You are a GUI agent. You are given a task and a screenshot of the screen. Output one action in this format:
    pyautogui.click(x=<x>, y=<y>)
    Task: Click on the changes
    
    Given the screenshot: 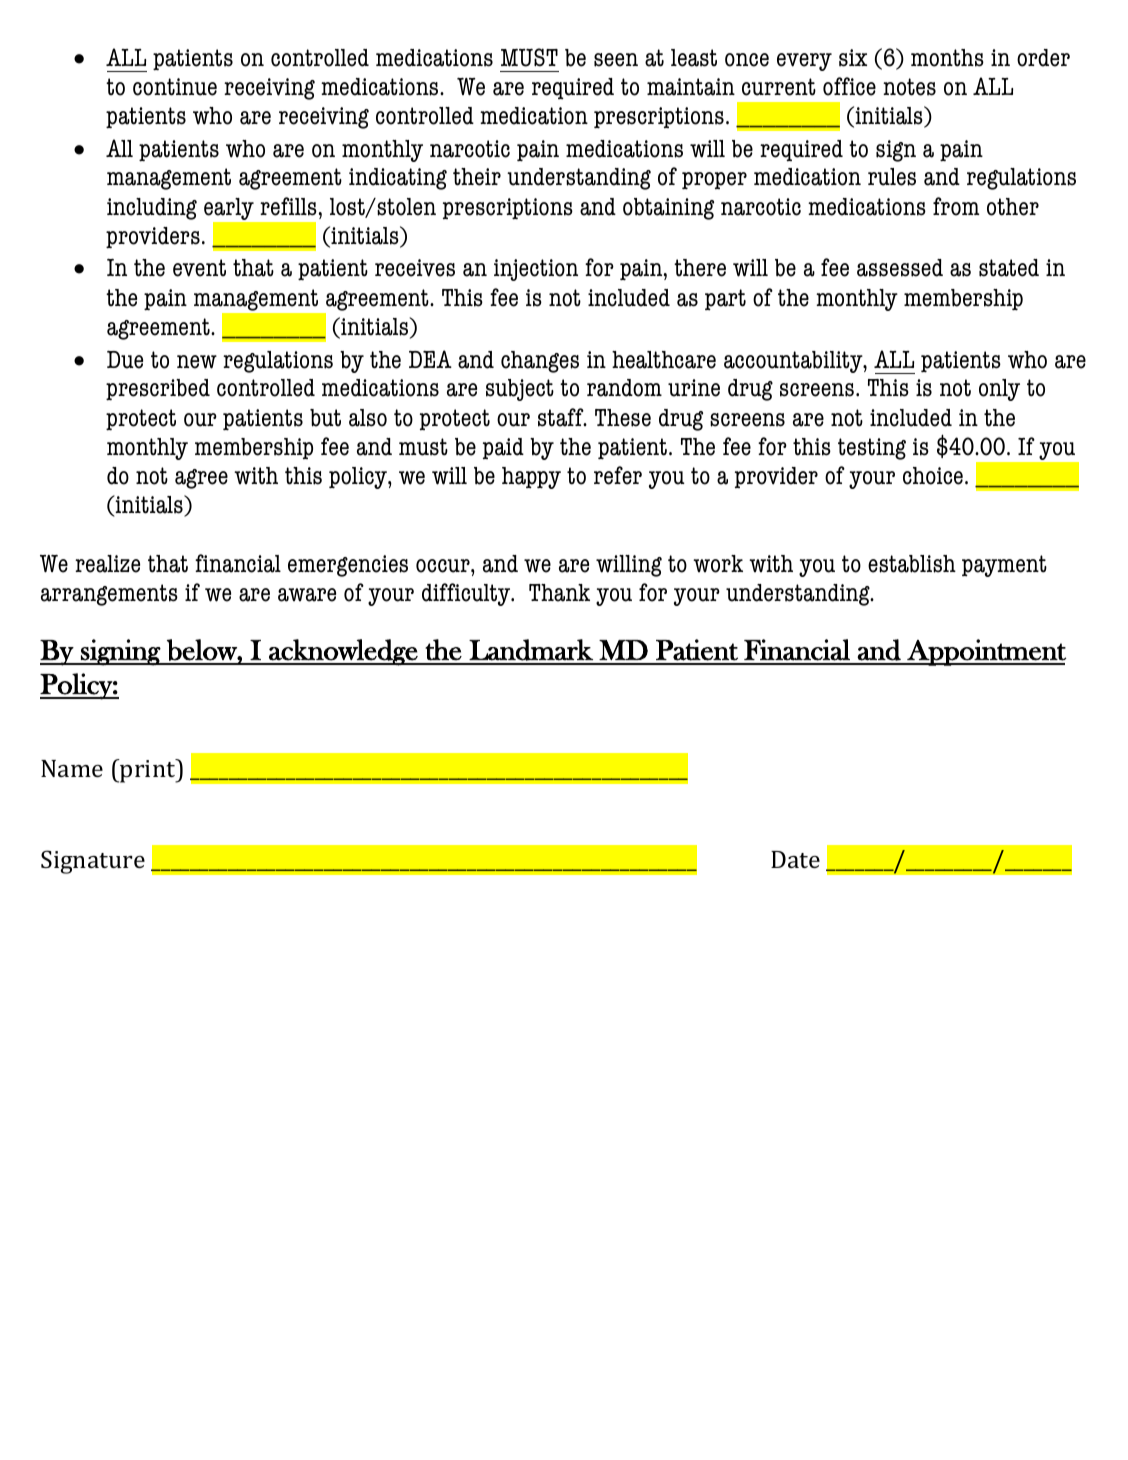 What is the action you would take?
    pyautogui.click(x=540, y=362)
